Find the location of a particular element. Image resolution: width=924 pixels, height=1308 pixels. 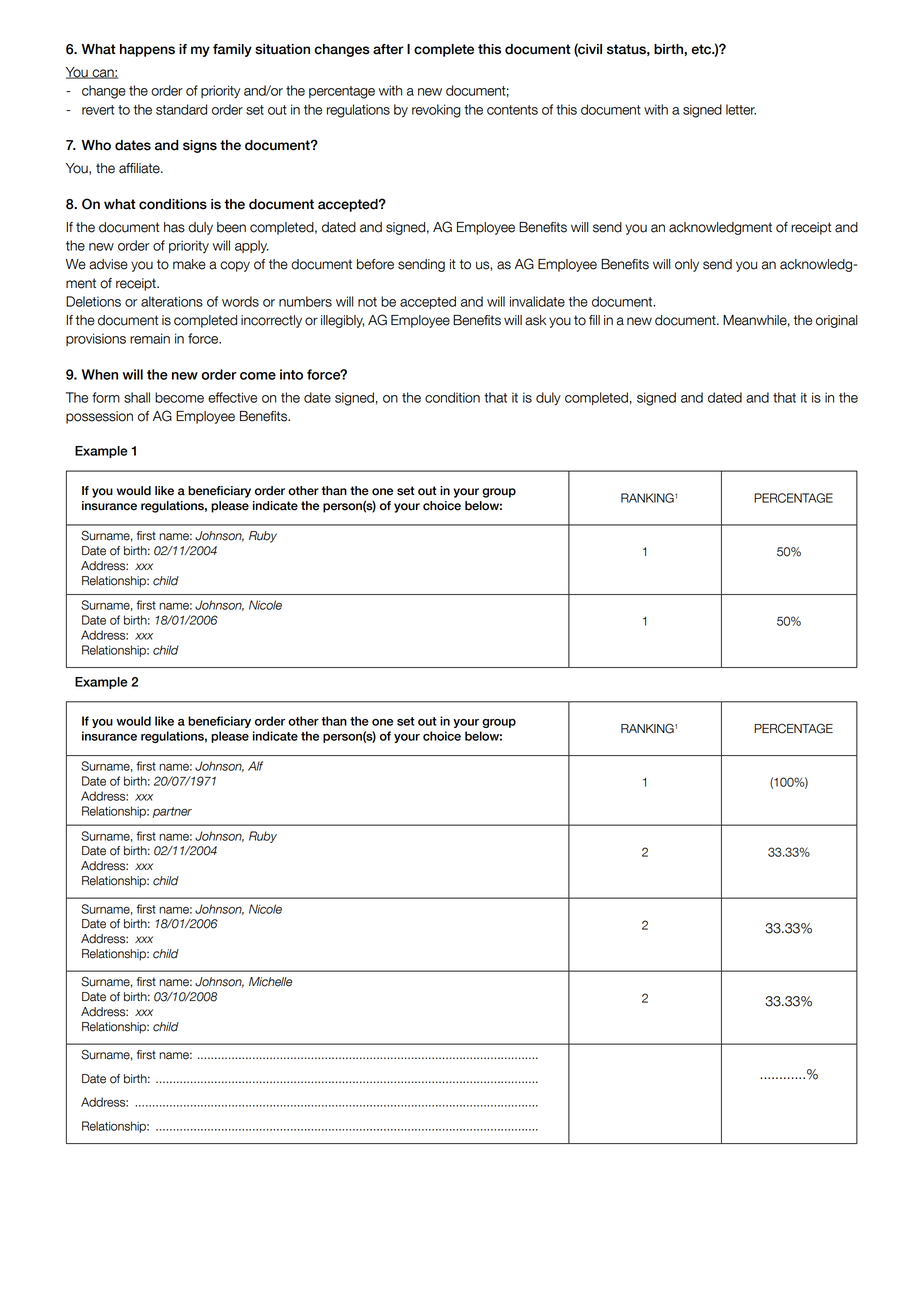

standard is located at coordinates (181, 109).
